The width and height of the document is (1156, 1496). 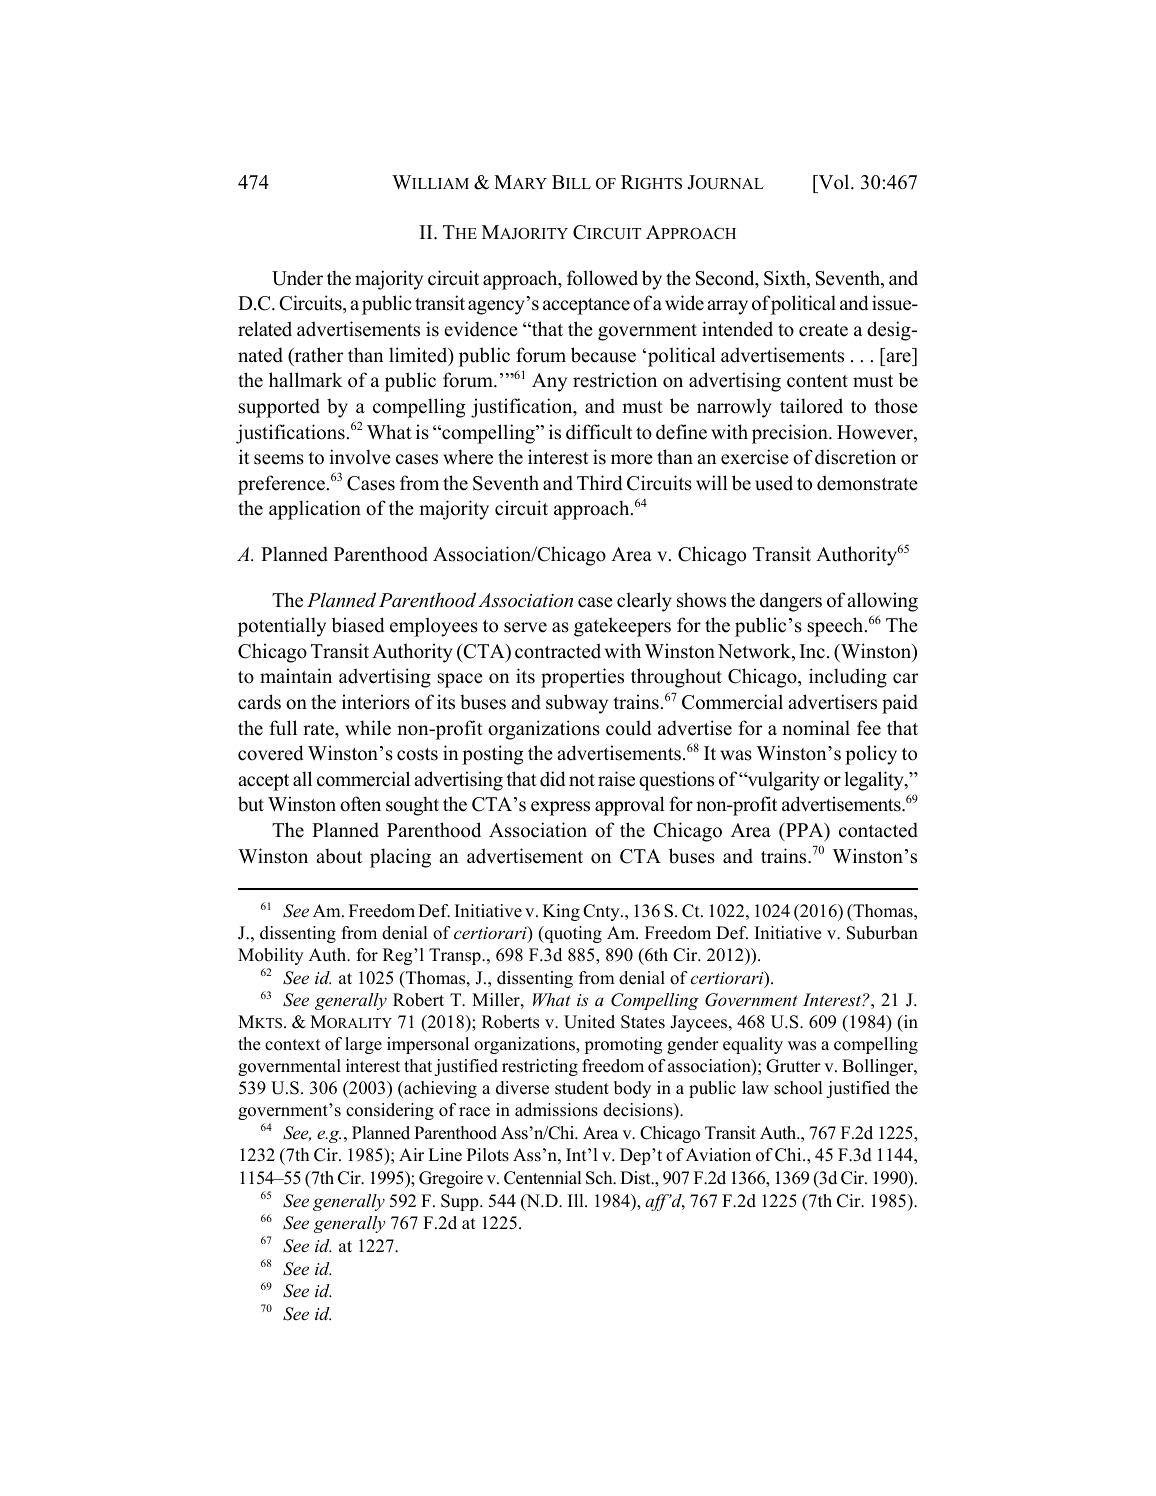 I want to click on Air, so click(x=411, y=1154).
